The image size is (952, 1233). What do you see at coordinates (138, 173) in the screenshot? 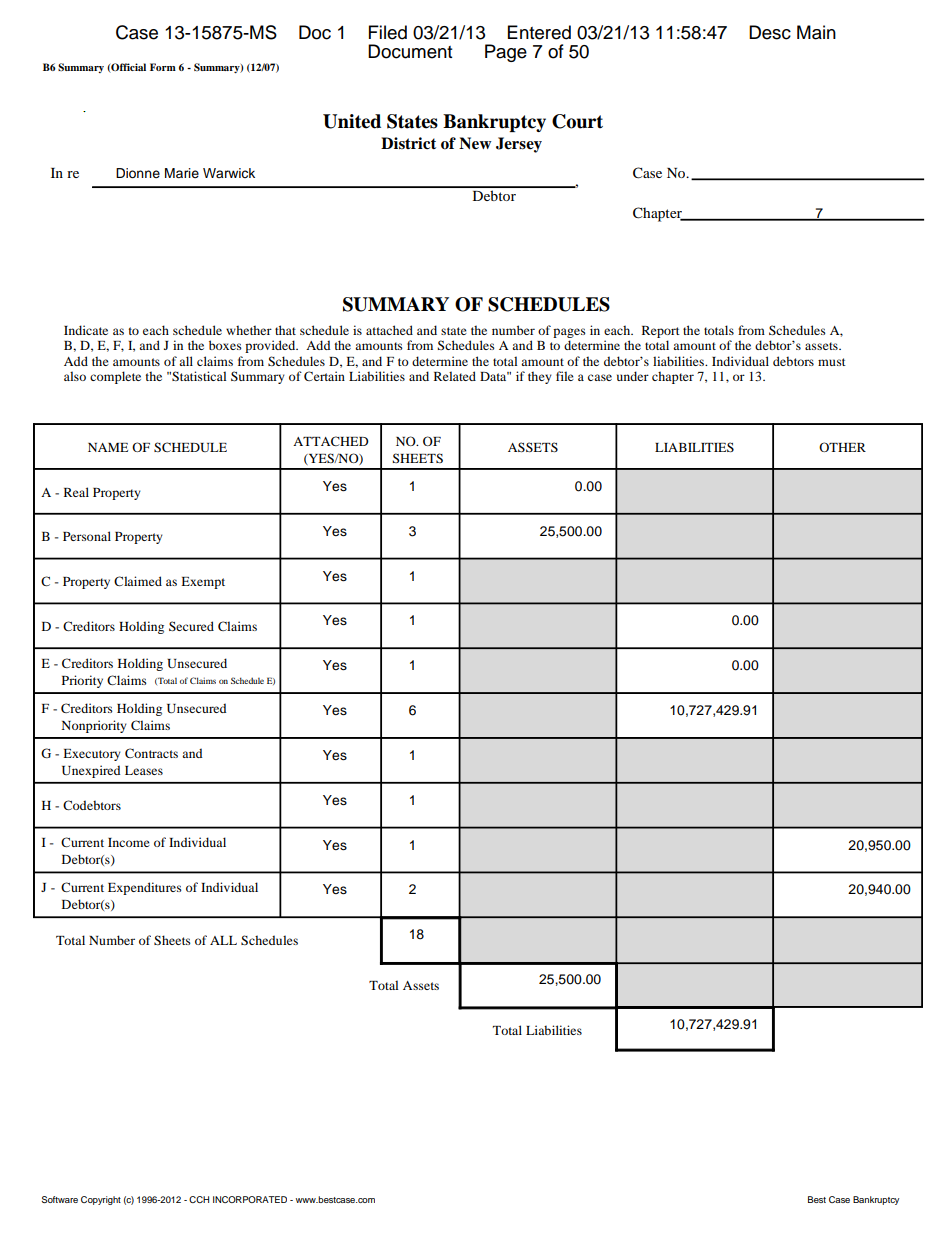
I see `Dionne` at bounding box center [138, 173].
